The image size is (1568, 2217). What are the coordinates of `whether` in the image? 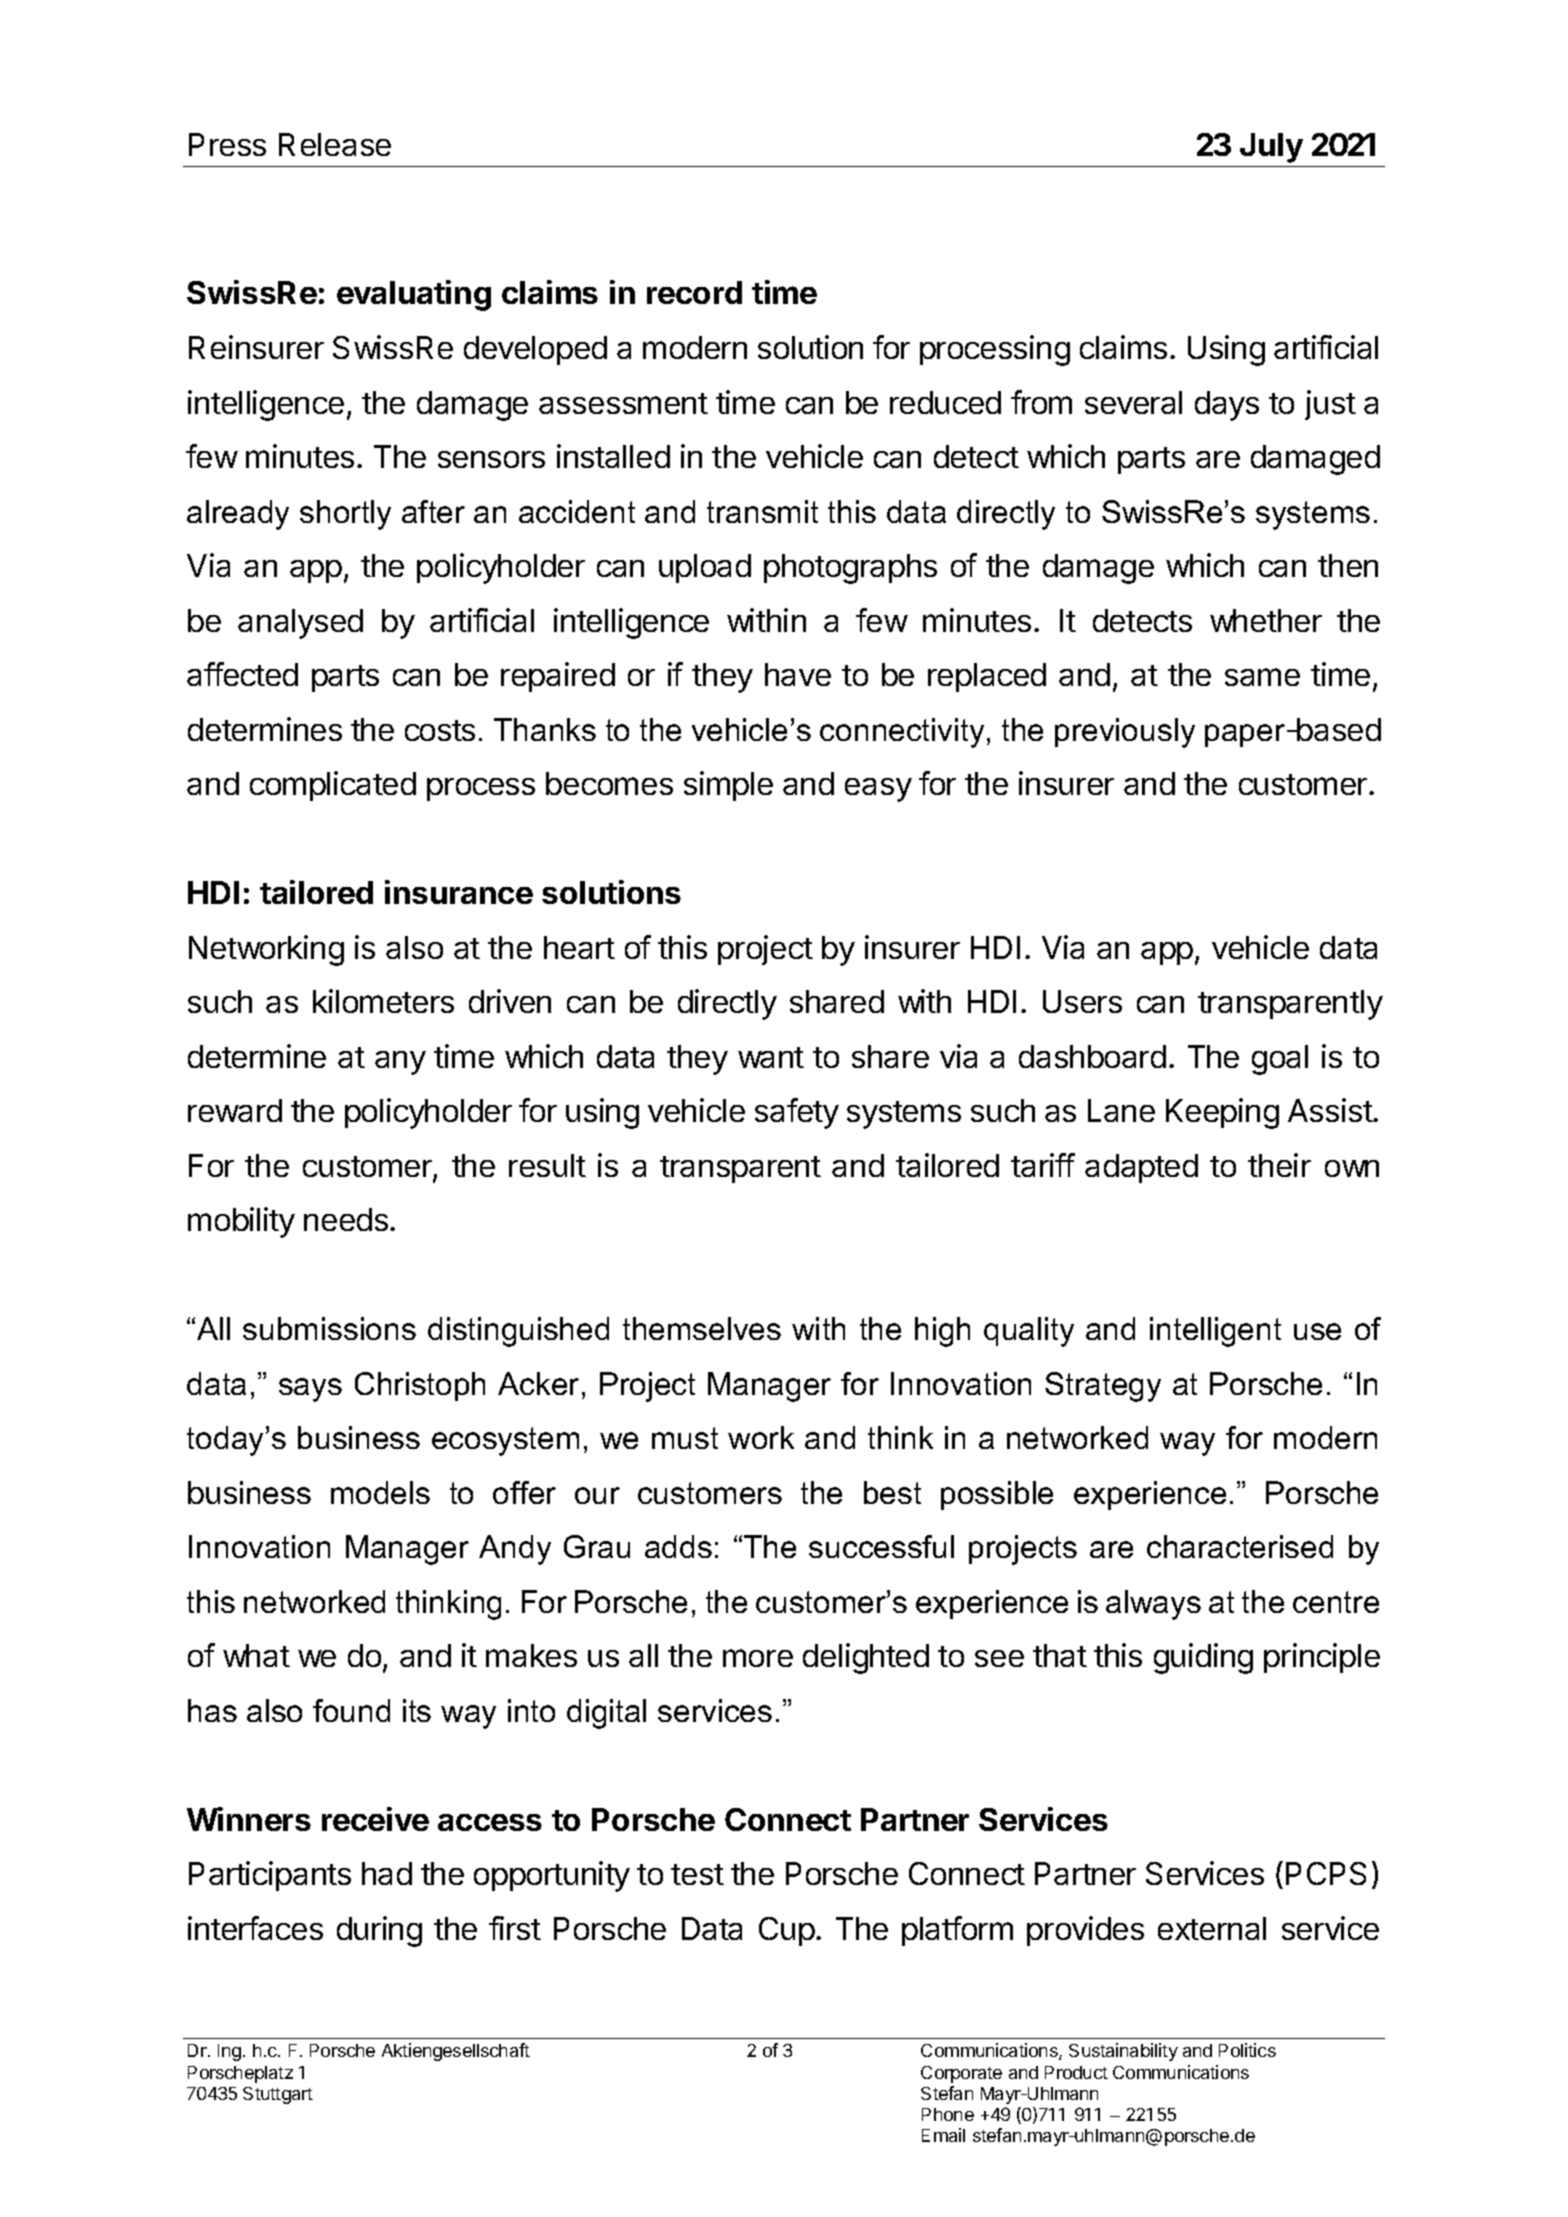 It's located at (1266, 620).
